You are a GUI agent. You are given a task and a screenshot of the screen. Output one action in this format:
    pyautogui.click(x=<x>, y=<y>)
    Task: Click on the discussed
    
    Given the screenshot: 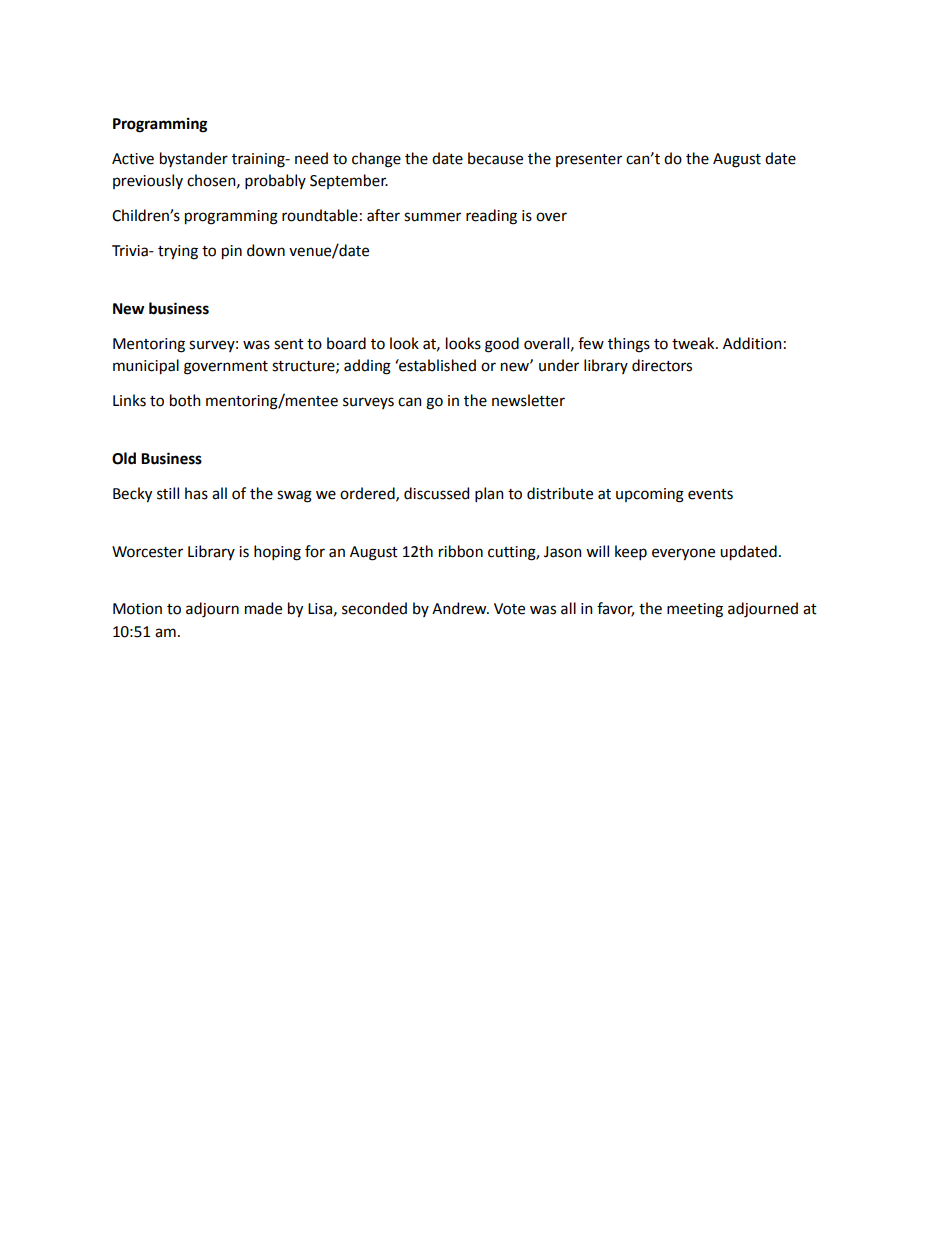 What is the action you would take?
    pyautogui.click(x=436, y=493)
